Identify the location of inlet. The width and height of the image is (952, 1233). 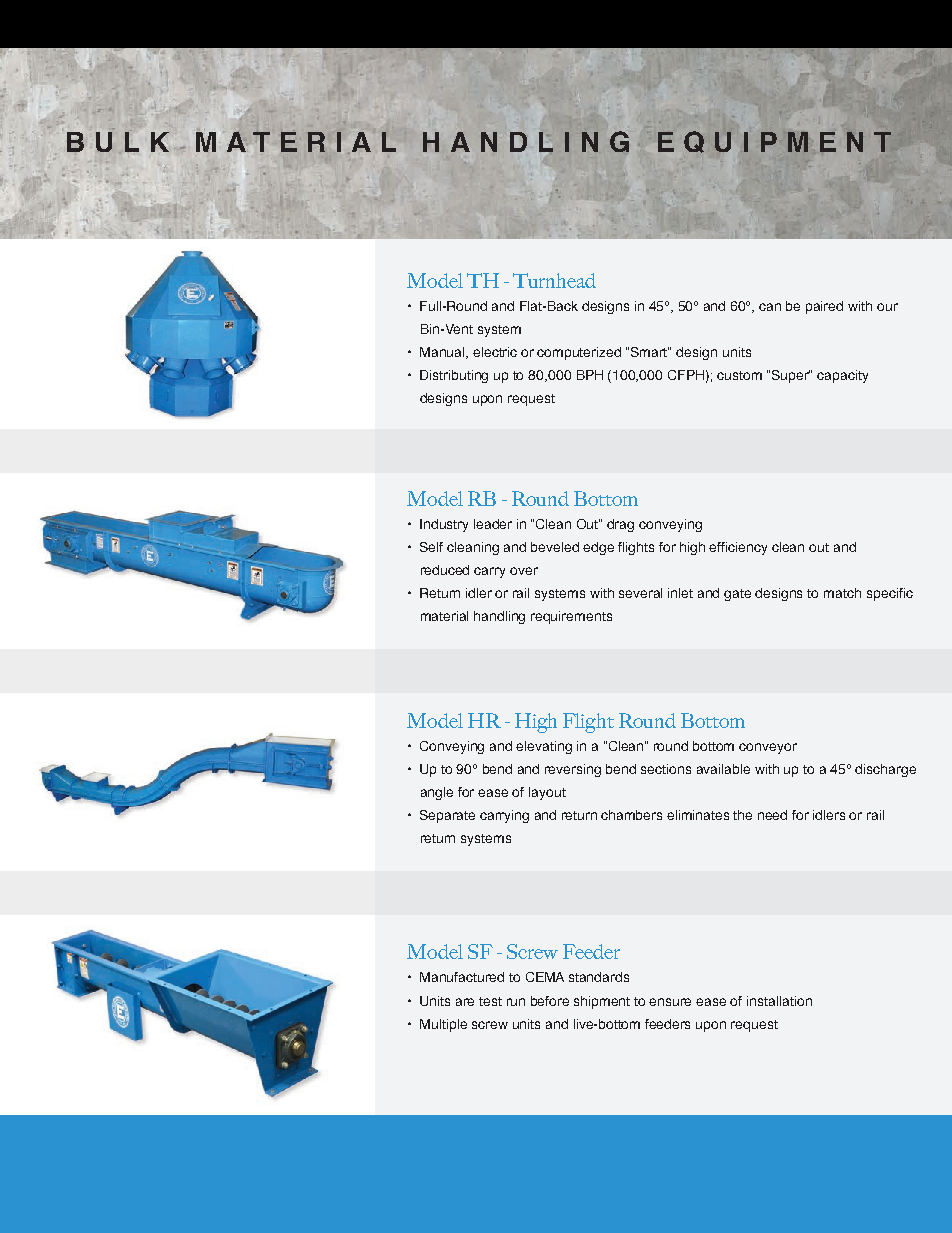
(680, 593).
